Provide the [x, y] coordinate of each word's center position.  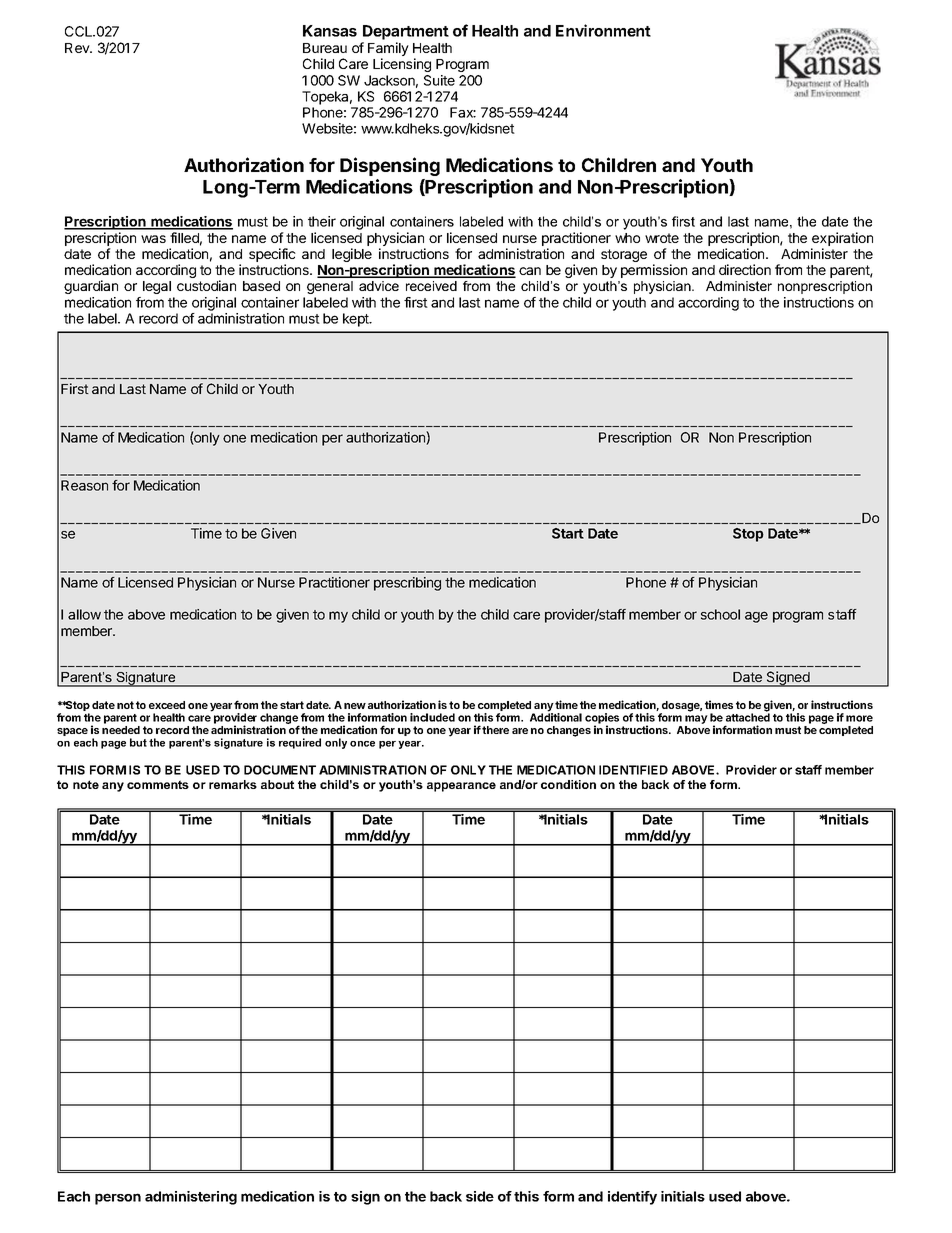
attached [748, 716]
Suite [439, 80]
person [118, 1199]
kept [357, 320]
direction [745, 269]
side [480, 1196]
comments [158, 784]
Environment [603, 30]
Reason [84, 485]
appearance [461, 787]
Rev [78, 48]
